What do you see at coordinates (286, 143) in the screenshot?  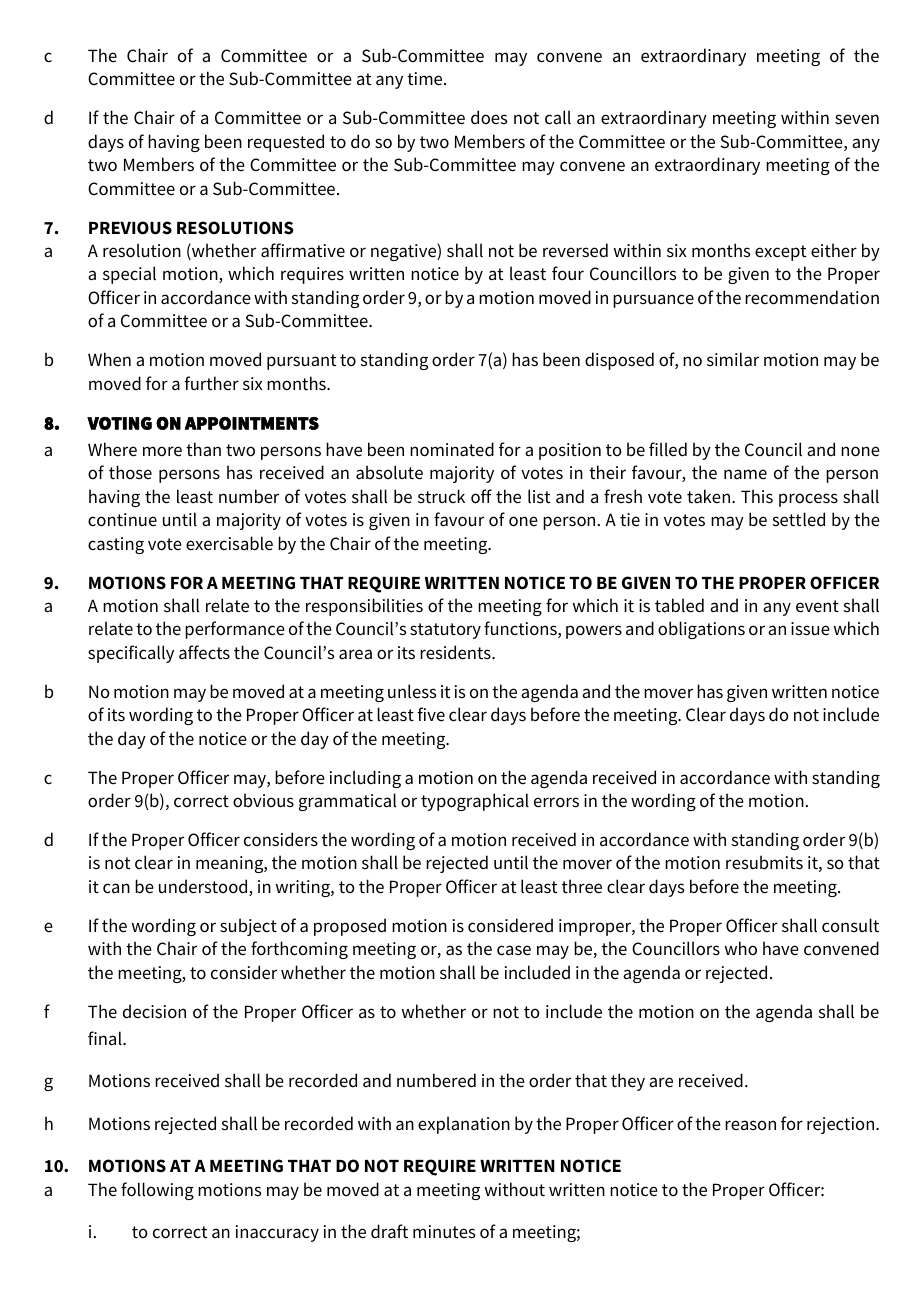 I see `requested` at bounding box center [286, 143].
